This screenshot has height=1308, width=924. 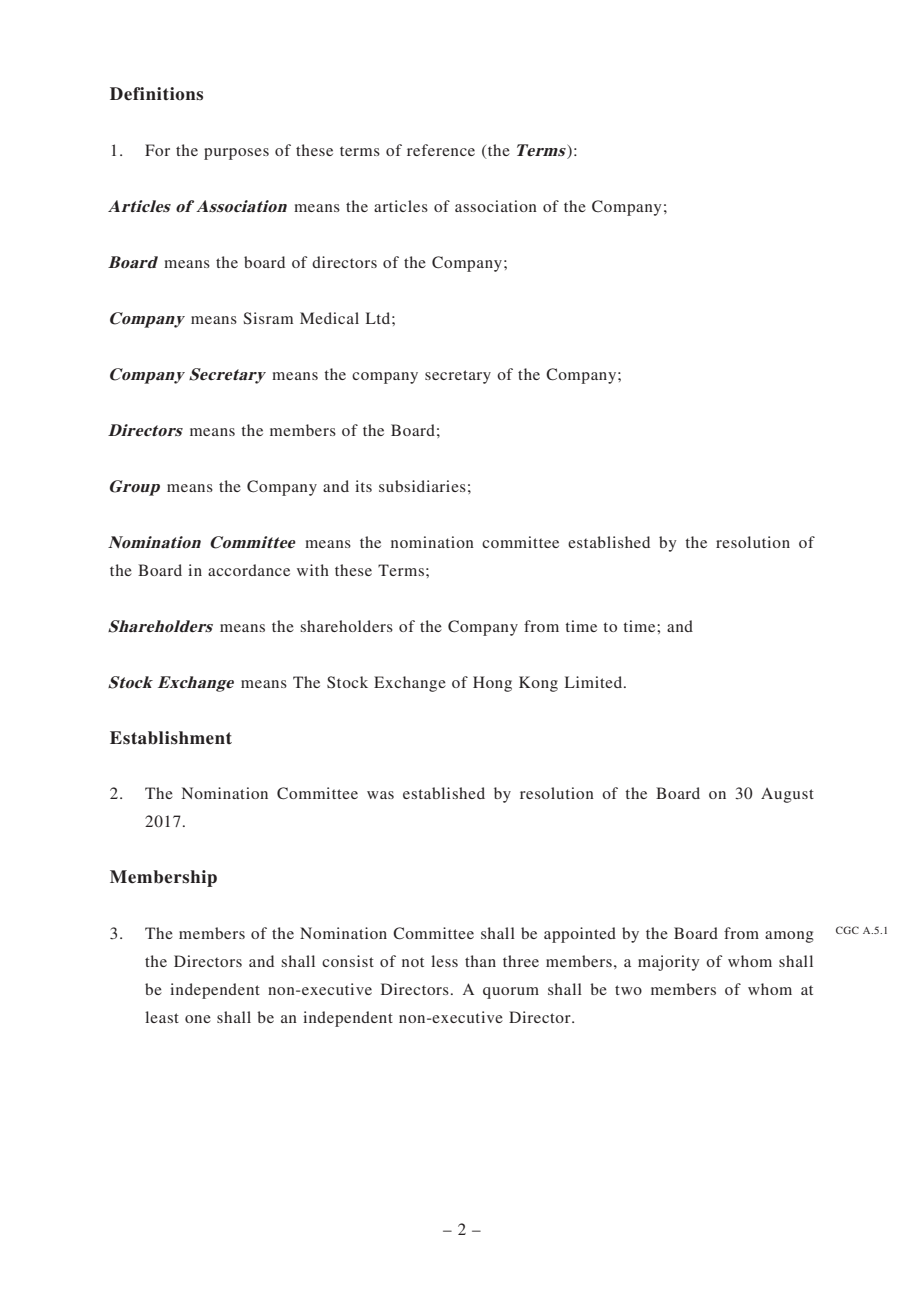 What do you see at coordinates (249, 570) in the screenshot?
I see `accordance` at bounding box center [249, 570].
